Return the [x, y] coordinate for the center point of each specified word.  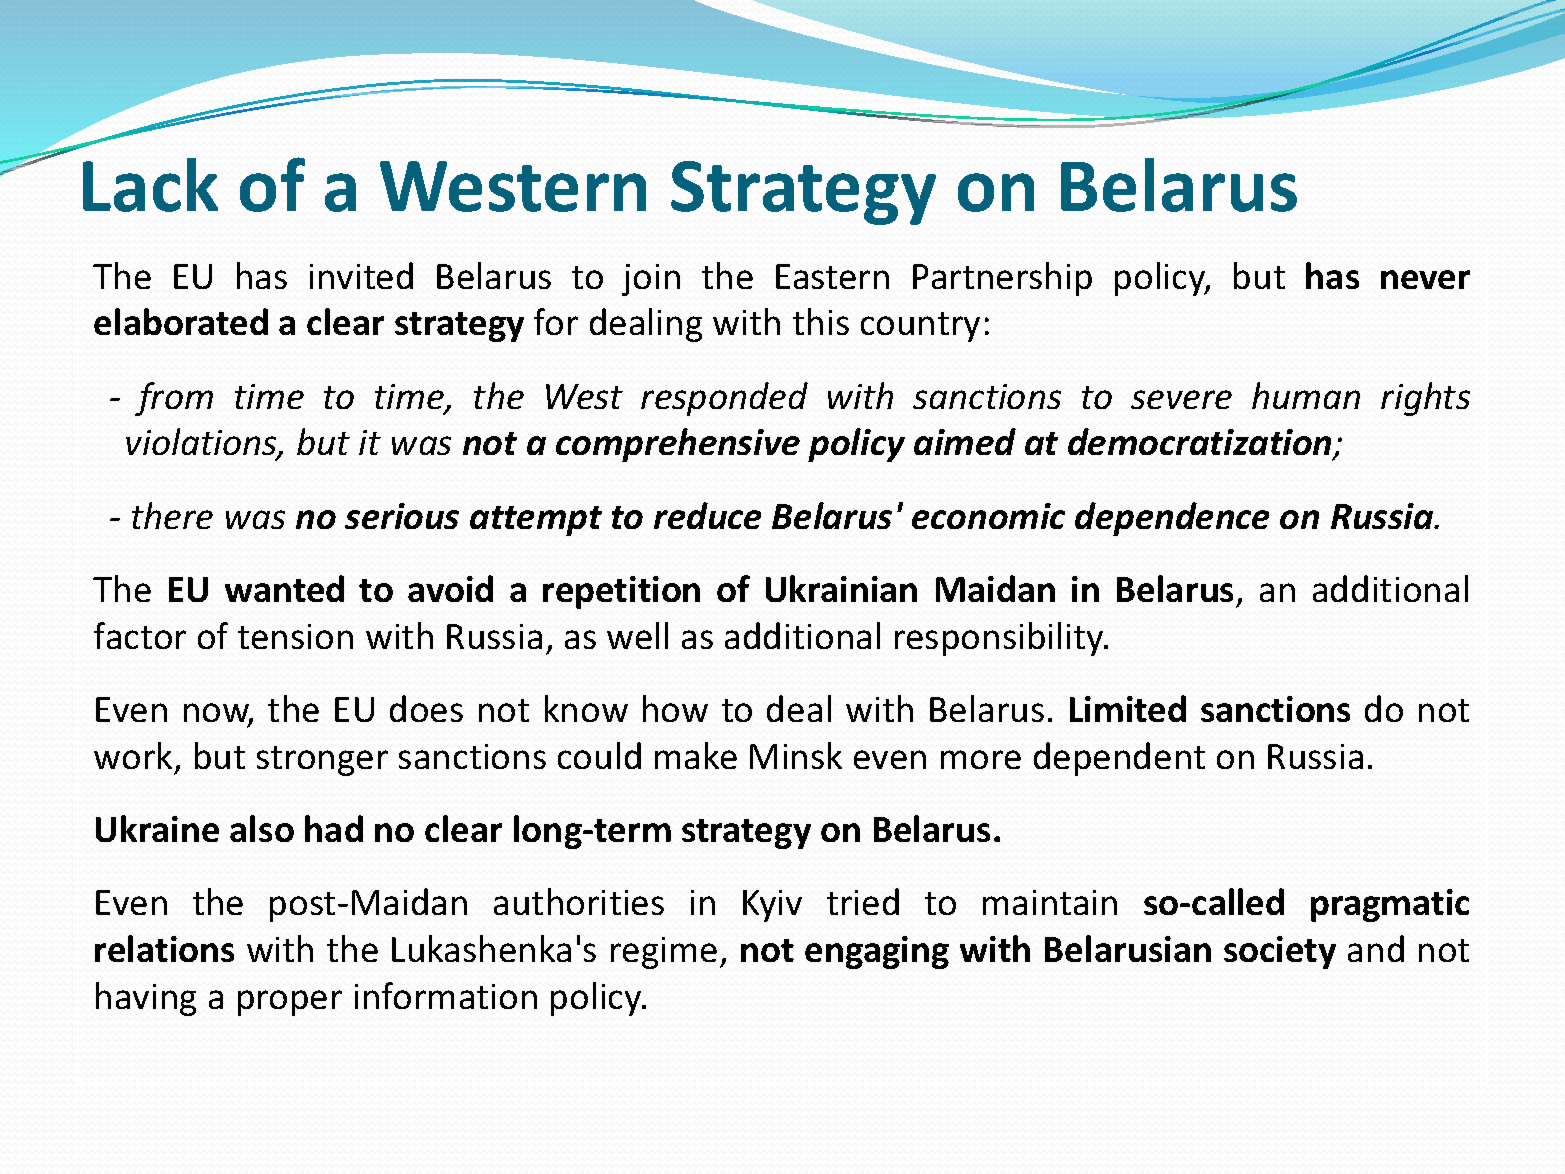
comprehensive [678, 445]
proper [290, 1003]
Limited [1128, 708]
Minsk [796, 755]
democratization [1201, 443]
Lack [150, 185]
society [1280, 952]
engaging [877, 952]
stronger [322, 761]
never [1425, 279]
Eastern [832, 276]
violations [202, 443]
